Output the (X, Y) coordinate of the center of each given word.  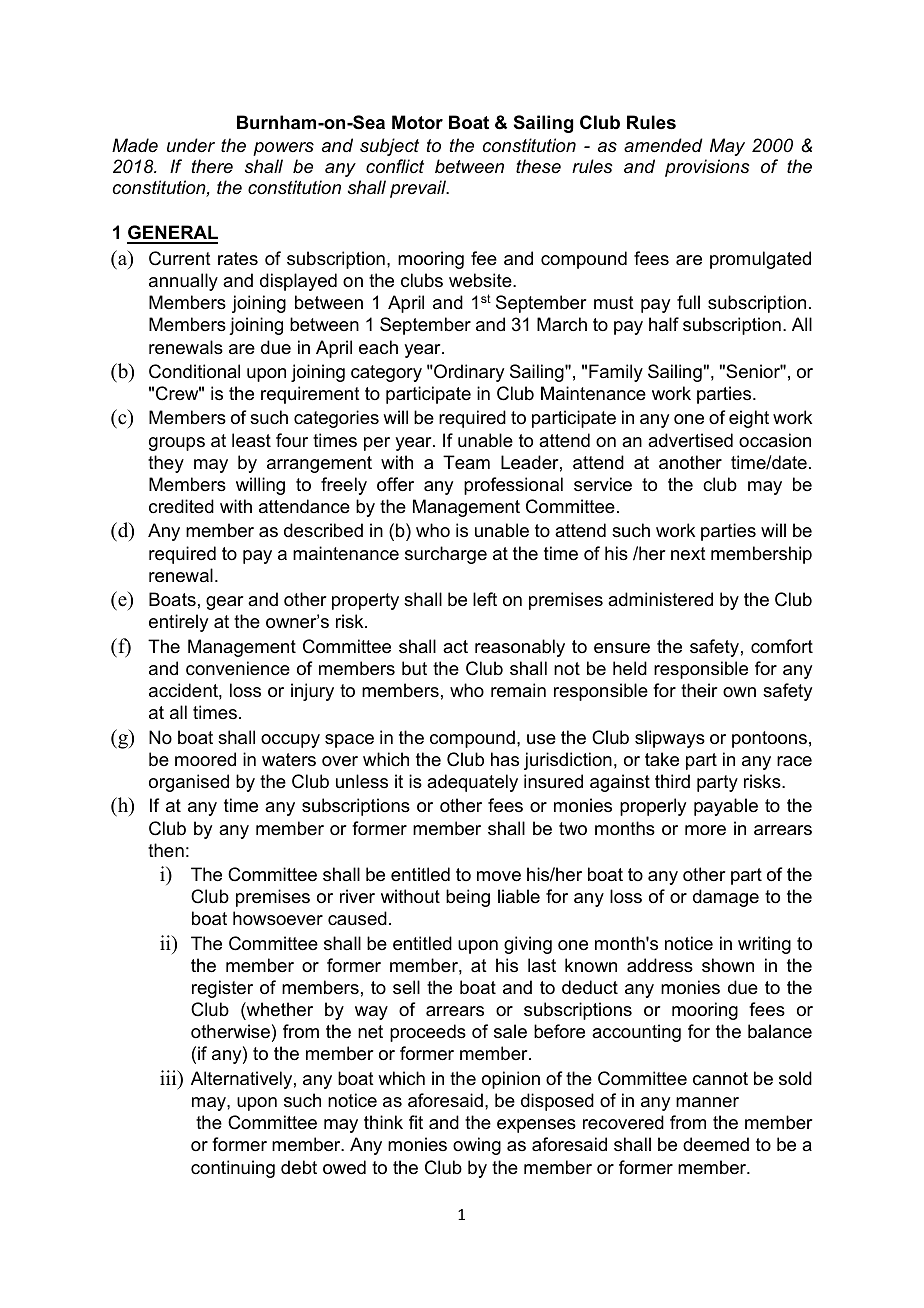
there (212, 166)
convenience (238, 668)
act (455, 646)
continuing (233, 1169)
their (699, 690)
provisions (707, 168)
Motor (417, 122)
